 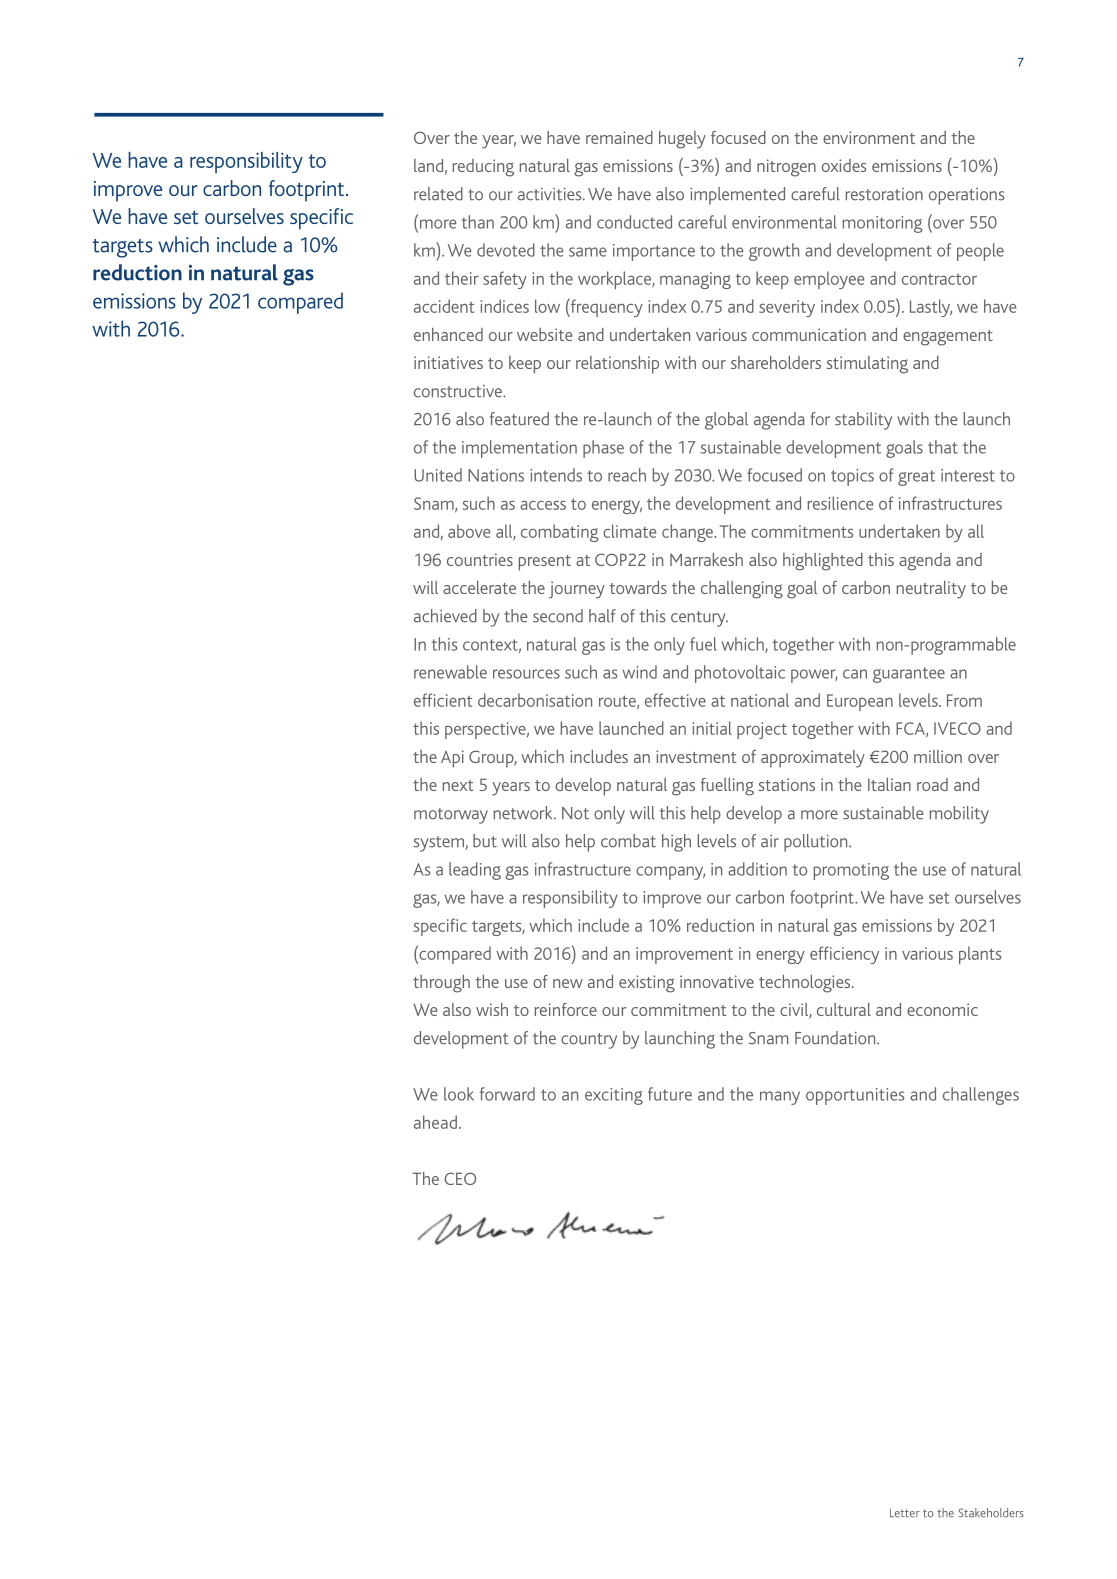 What do you see at coordinates (884, 194) in the screenshot?
I see `restoration` at bounding box center [884, 194].
